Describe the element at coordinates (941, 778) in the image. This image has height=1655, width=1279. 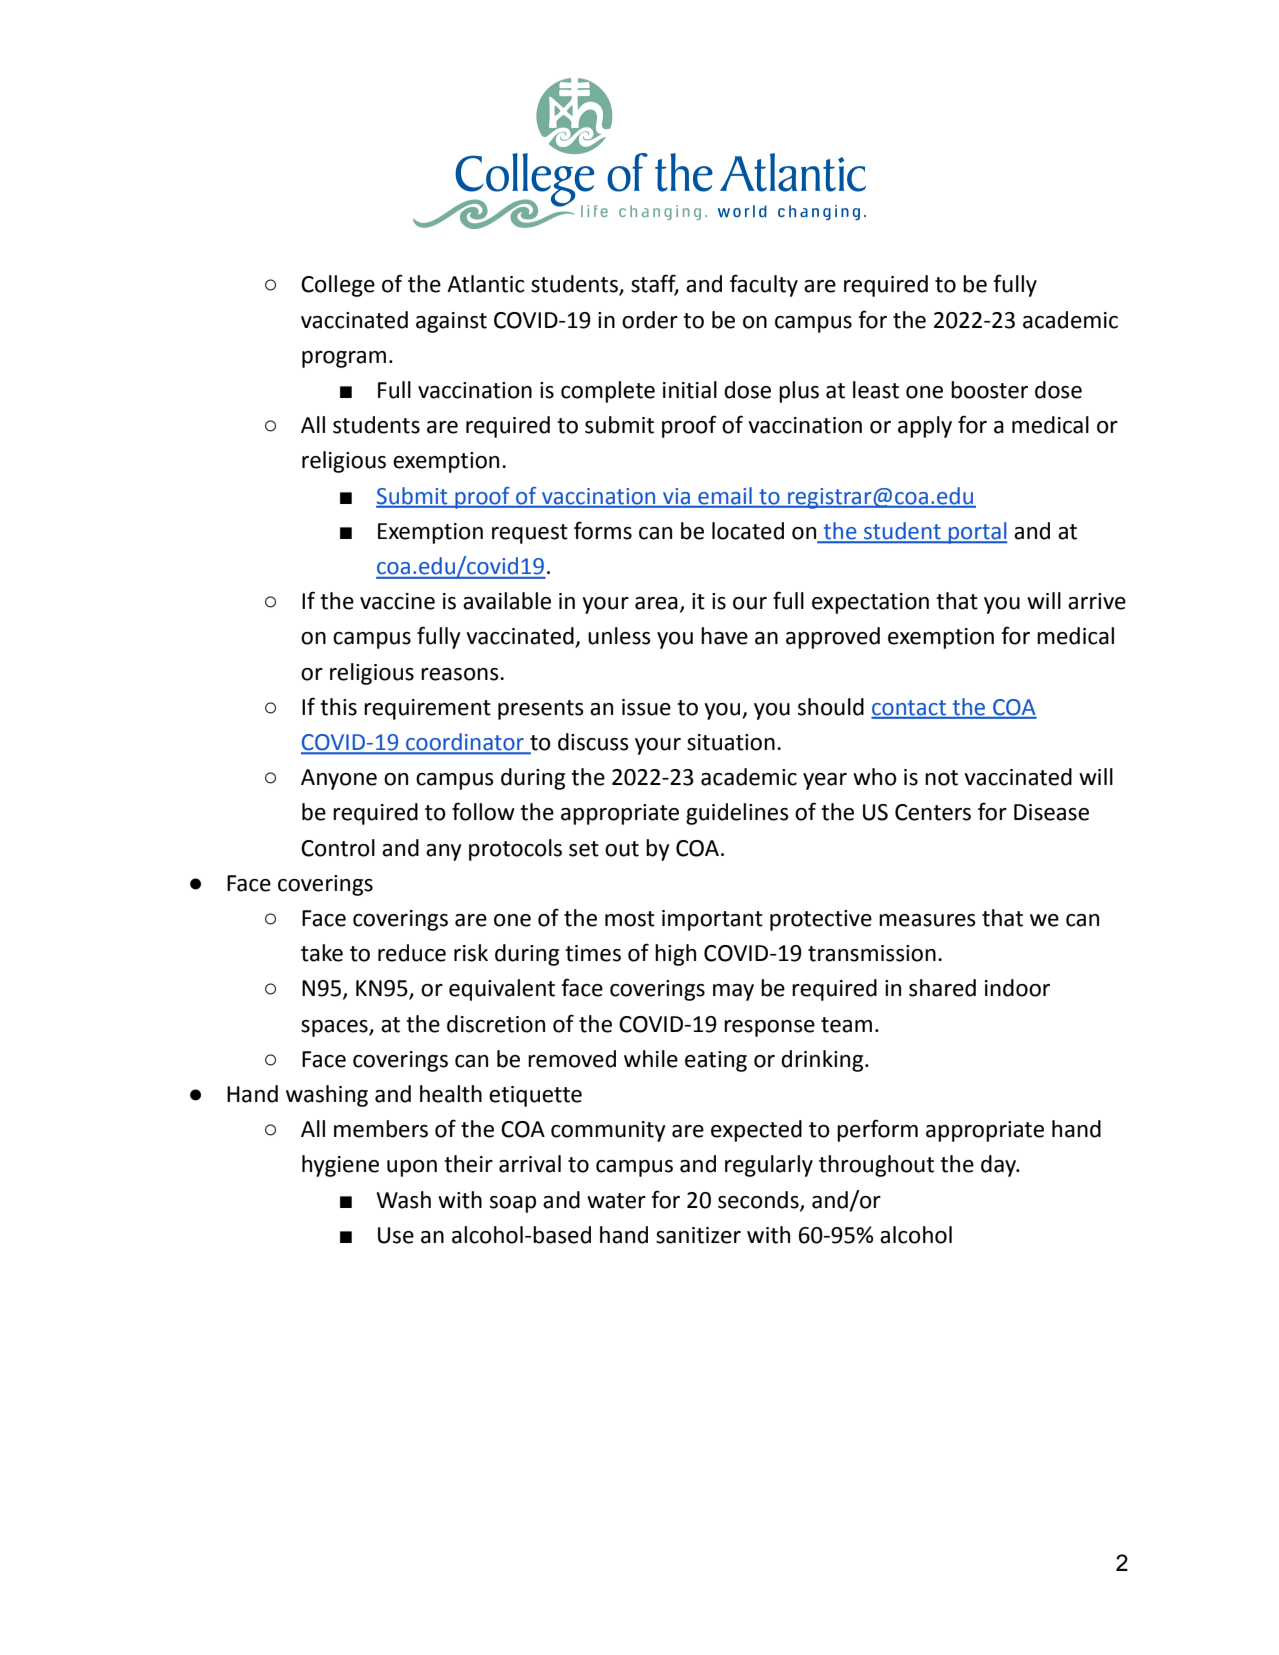
I see `not` at that location.
